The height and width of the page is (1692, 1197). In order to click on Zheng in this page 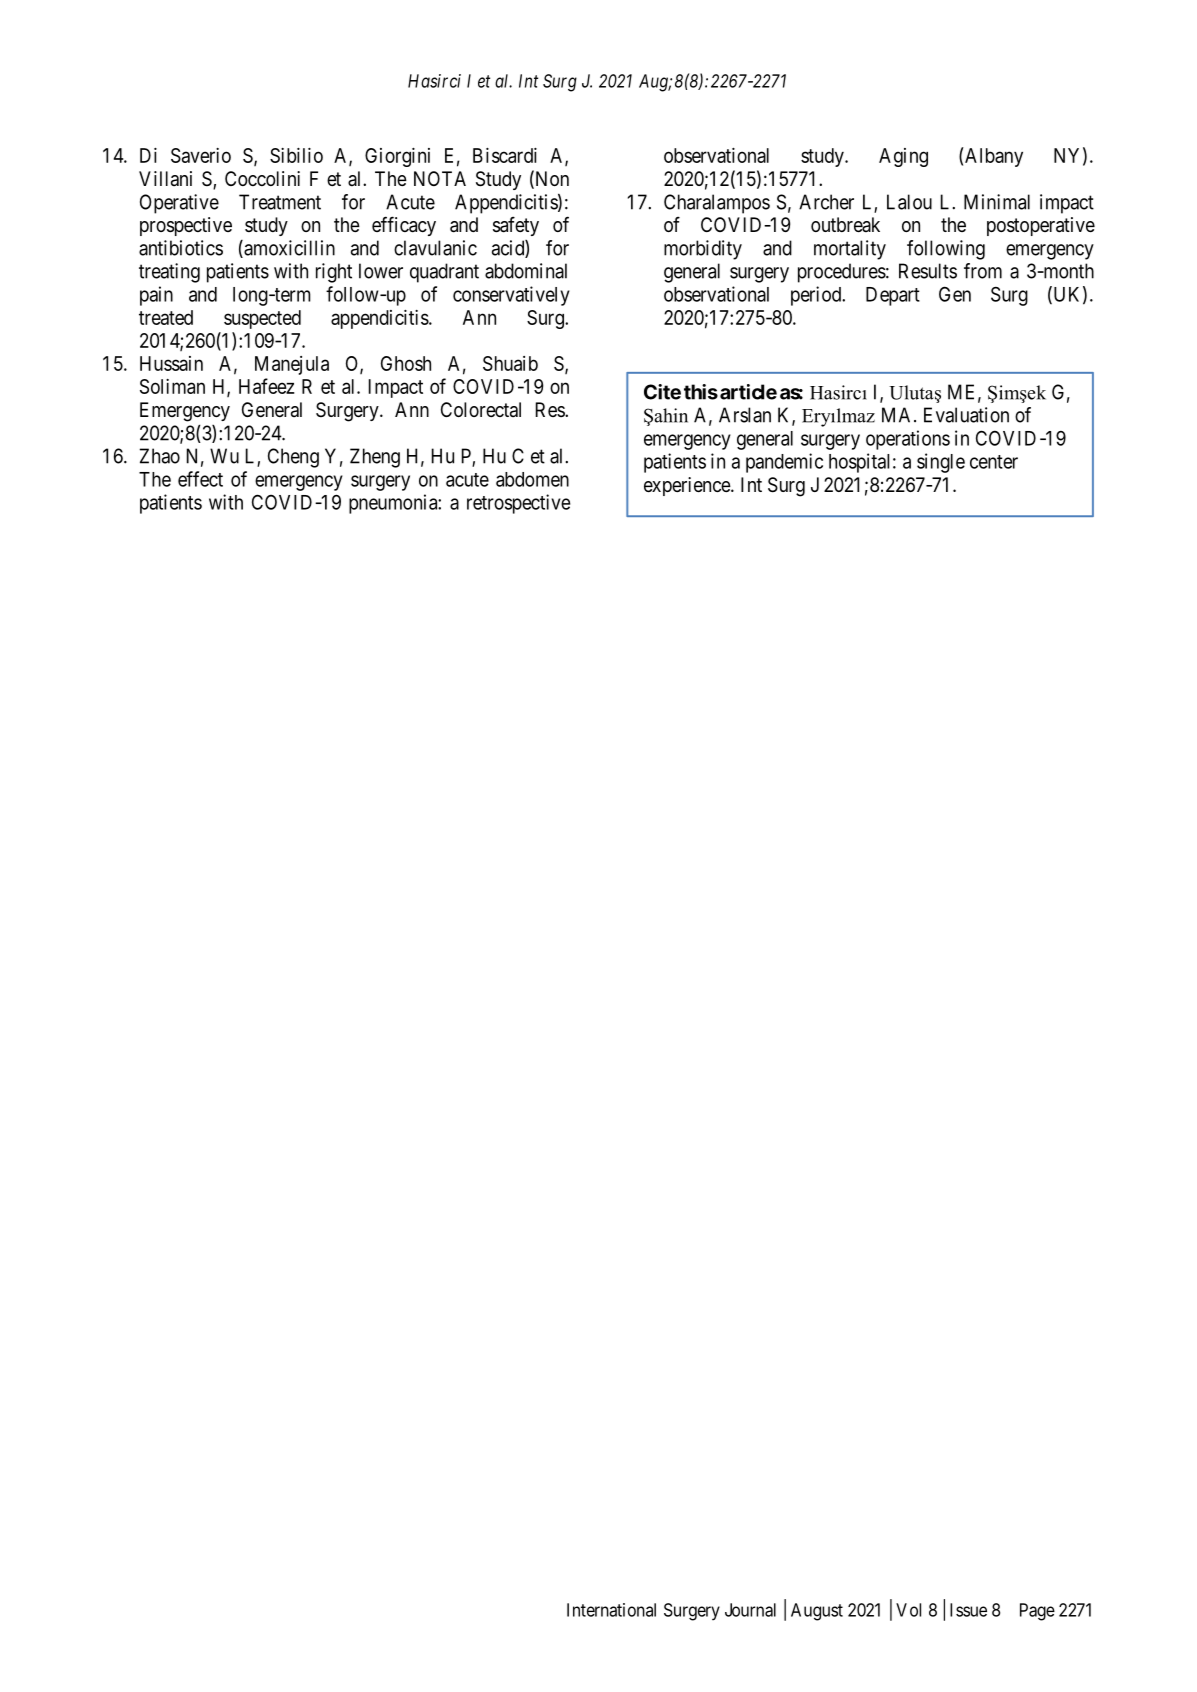, I will do `click(375, 458)`.
